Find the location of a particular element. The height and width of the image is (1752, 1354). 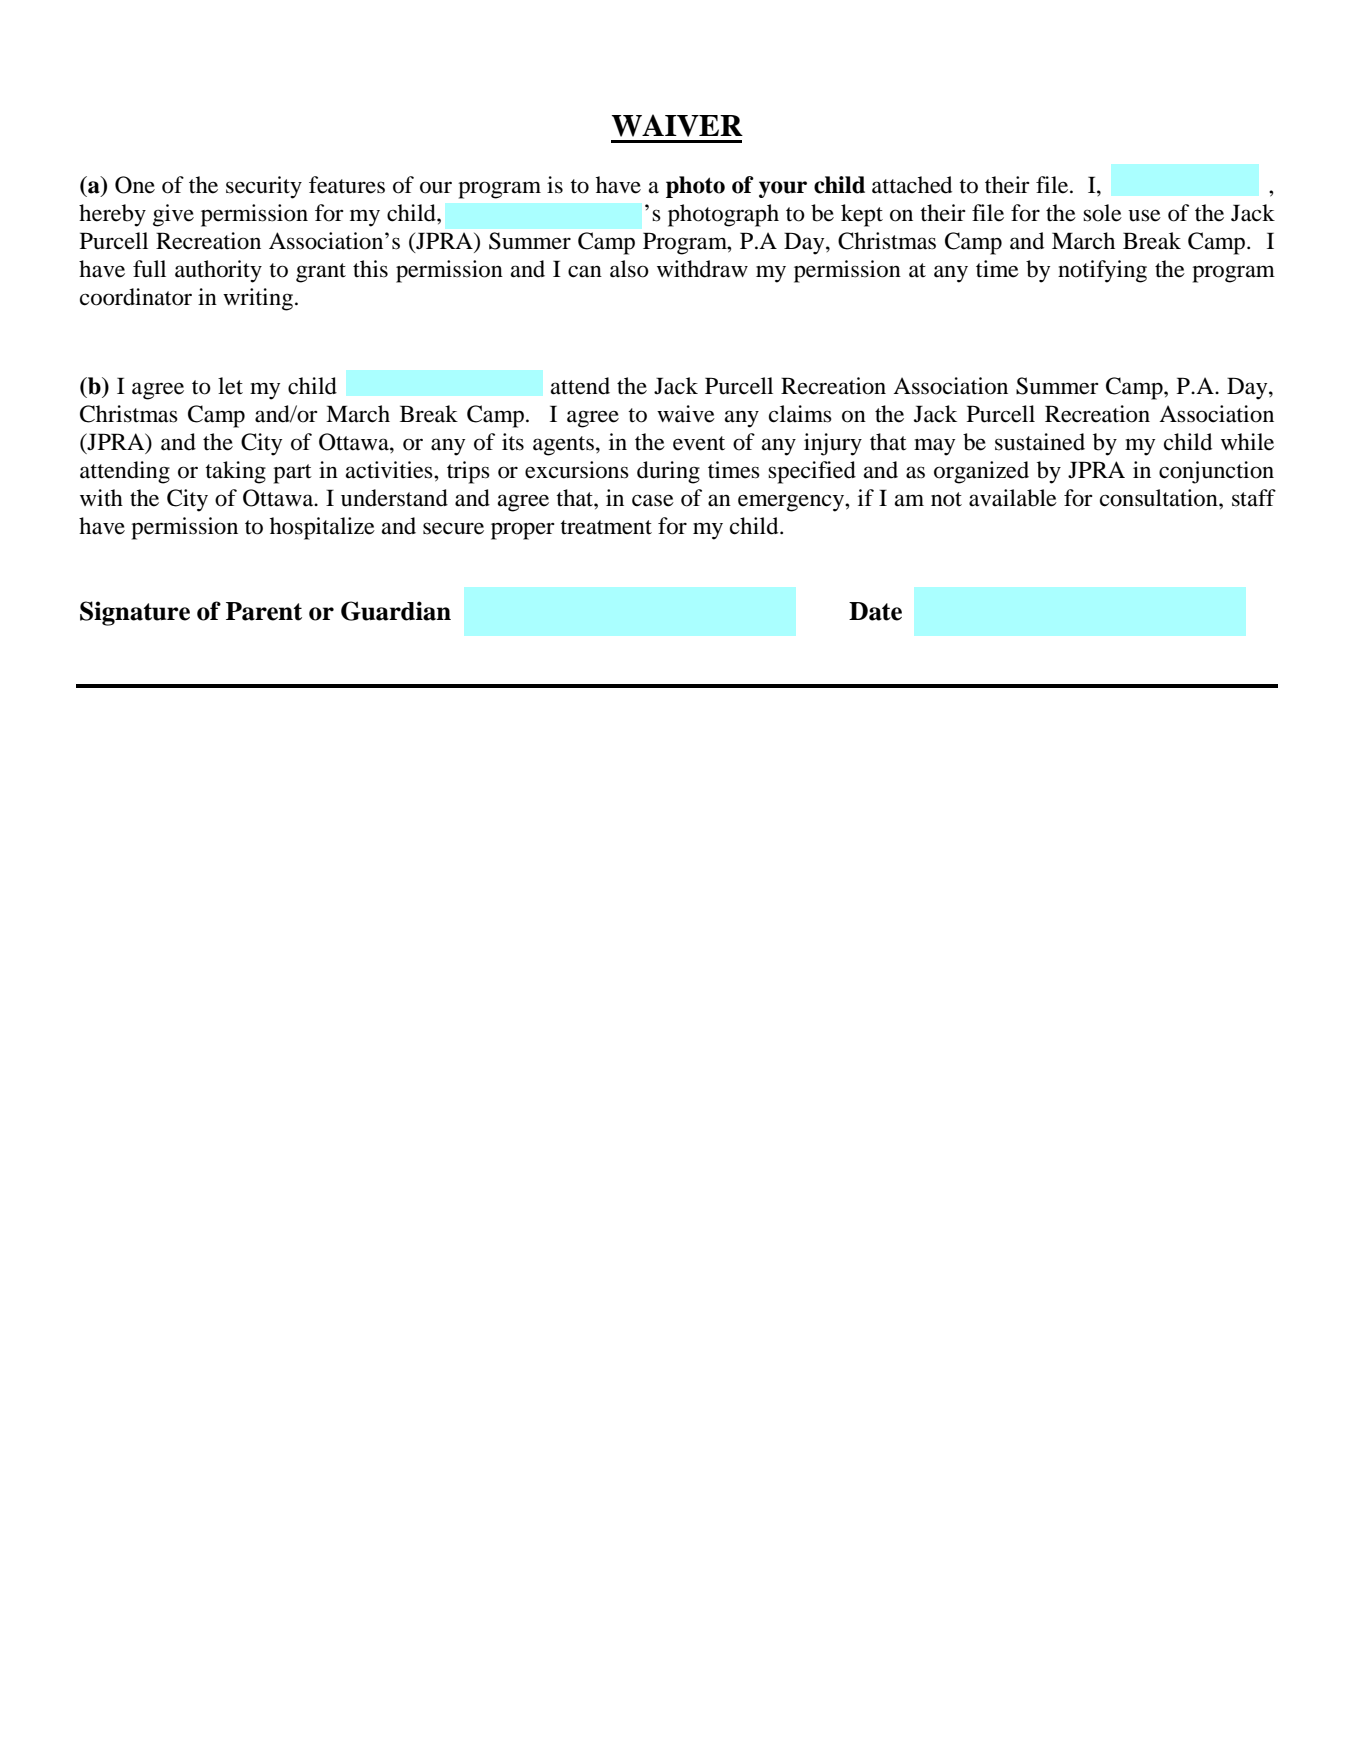

can is located at coordinates (585, 271).
